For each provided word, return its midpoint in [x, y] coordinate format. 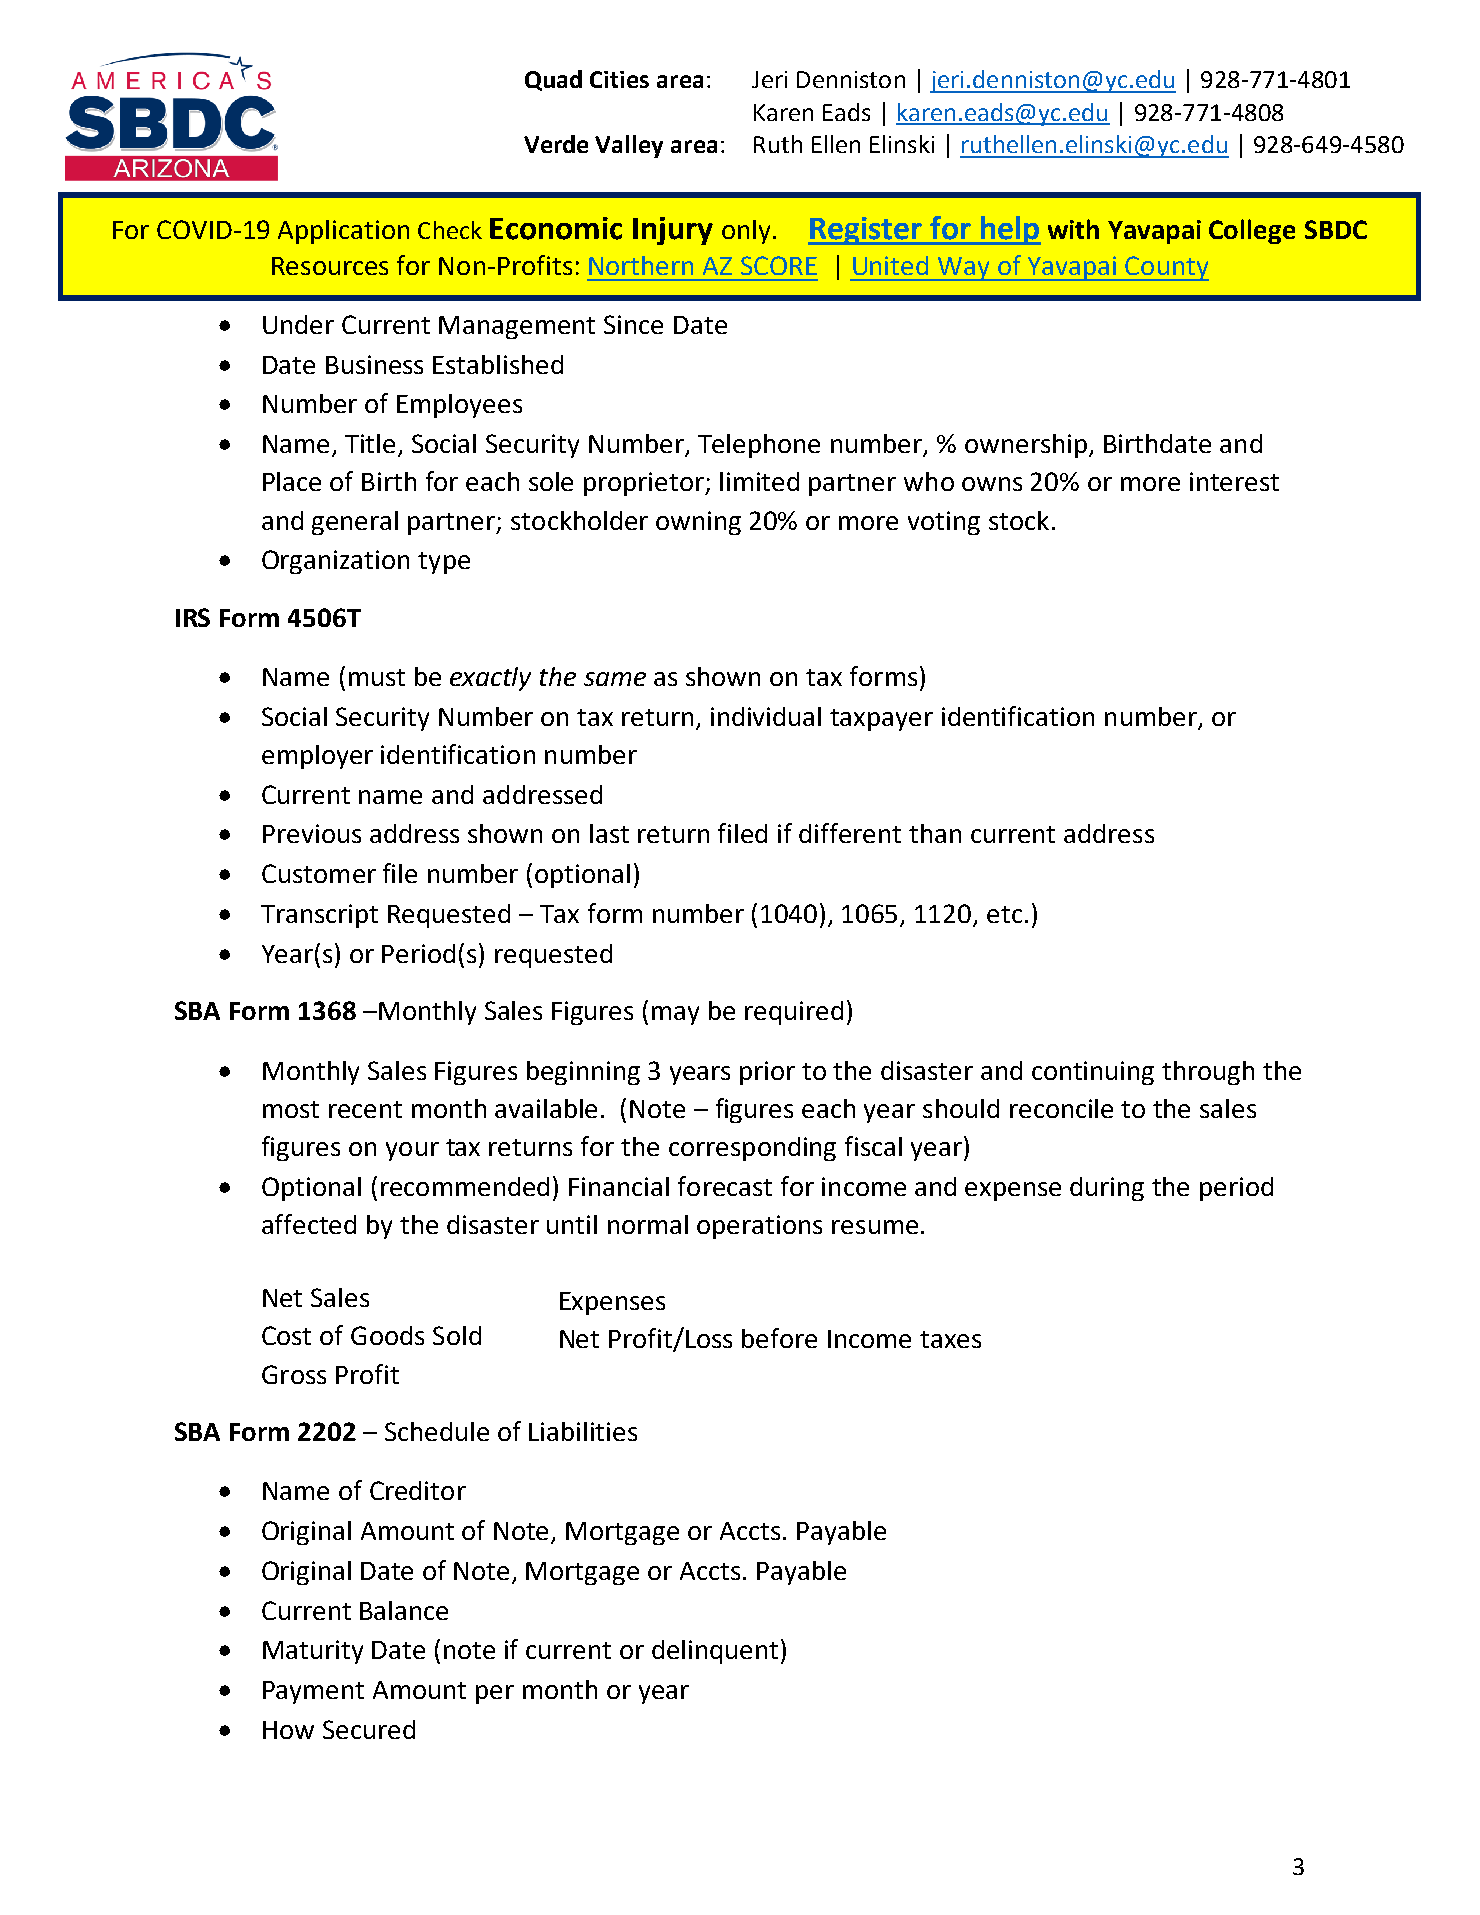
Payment [313, 1692]
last [609, 833]
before [779, 1338]
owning [698, 523]
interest [1234, 481]
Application [343, 232]
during [1107, 1189]
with [1073, 229]
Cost [286, 1335]
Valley [629, 146]
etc [1004, 914]
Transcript [319, 916]
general [355, 523]
